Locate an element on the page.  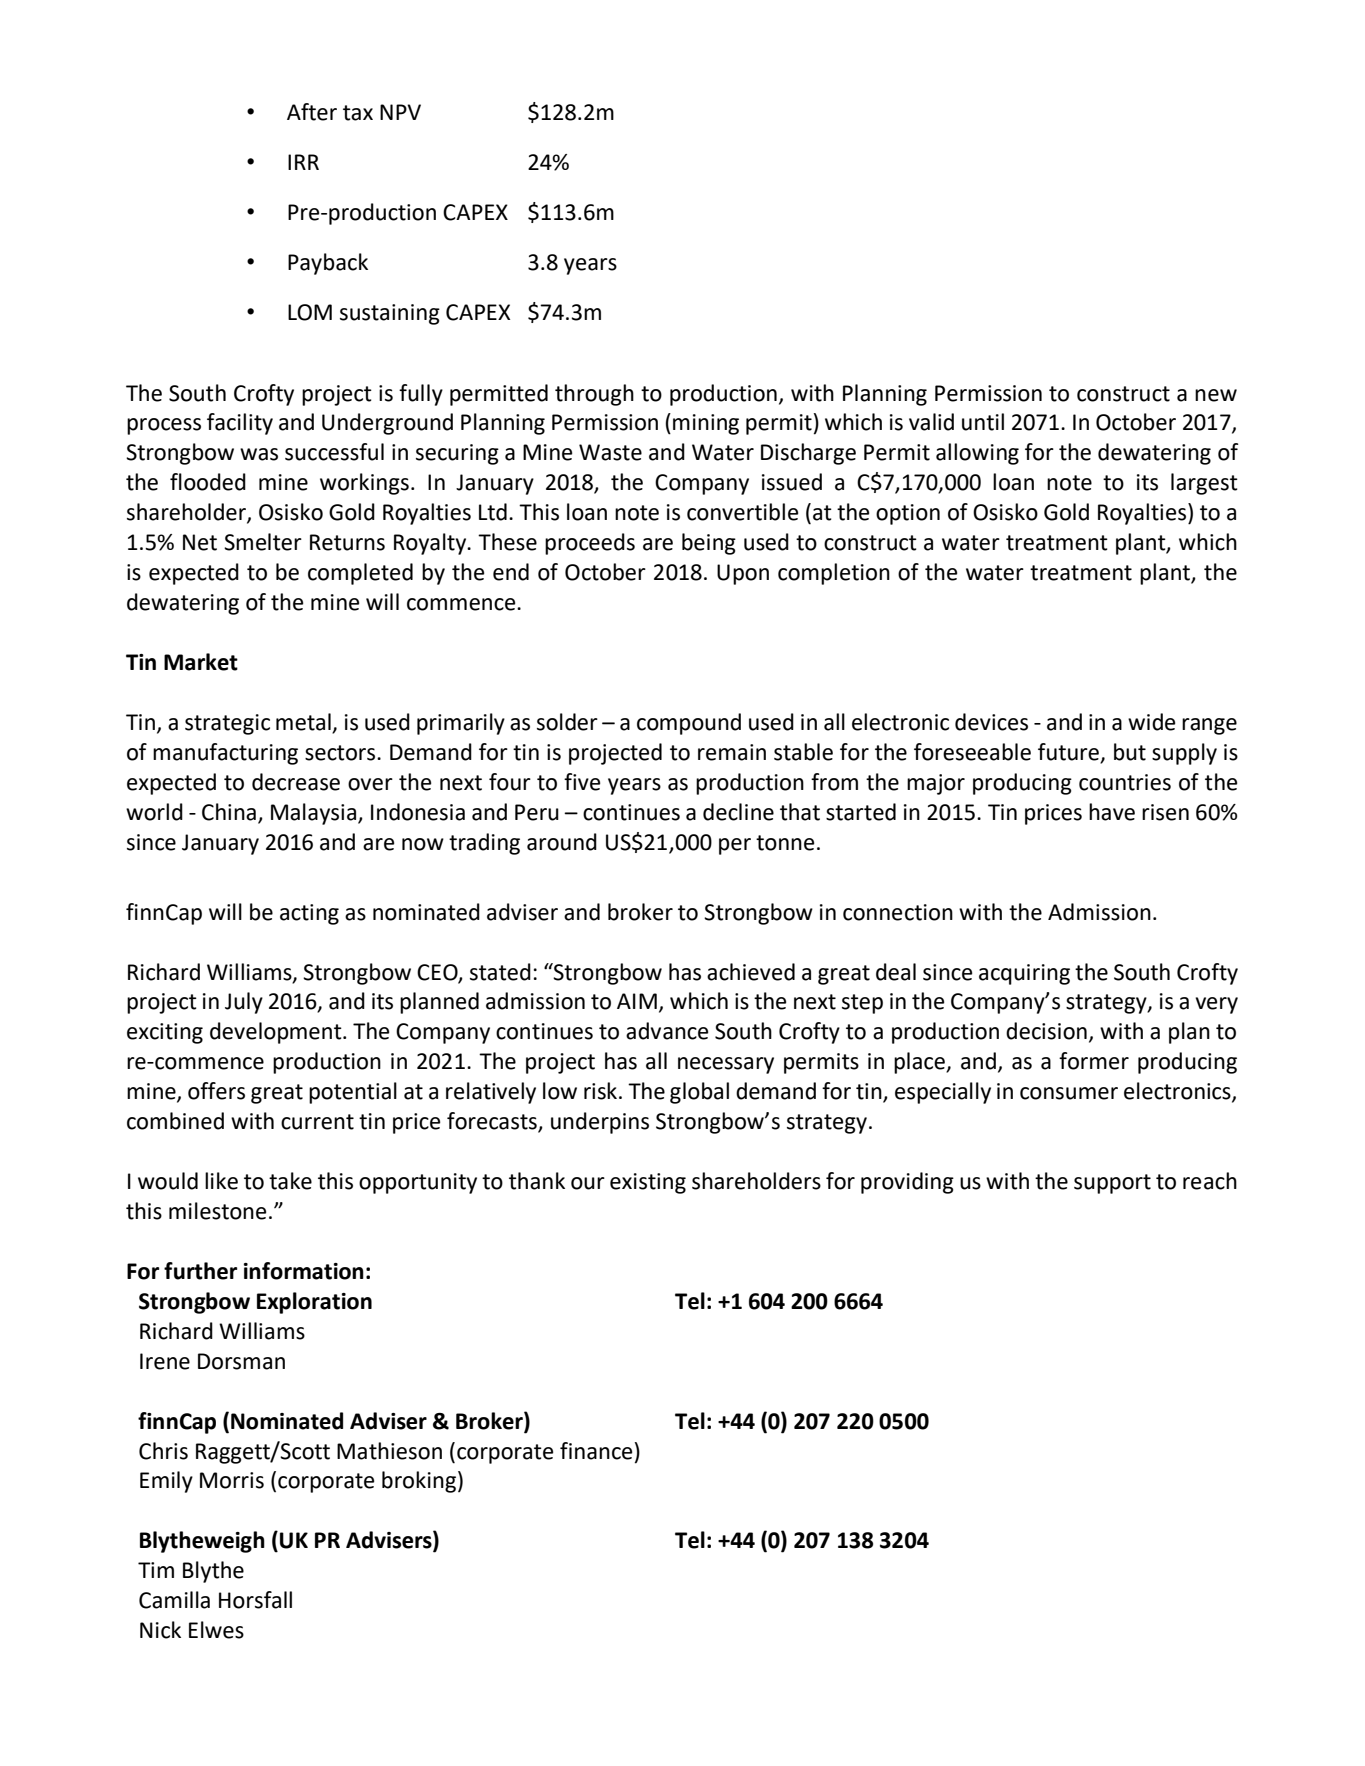
Elwes is located at coordinates (216, 1630).
